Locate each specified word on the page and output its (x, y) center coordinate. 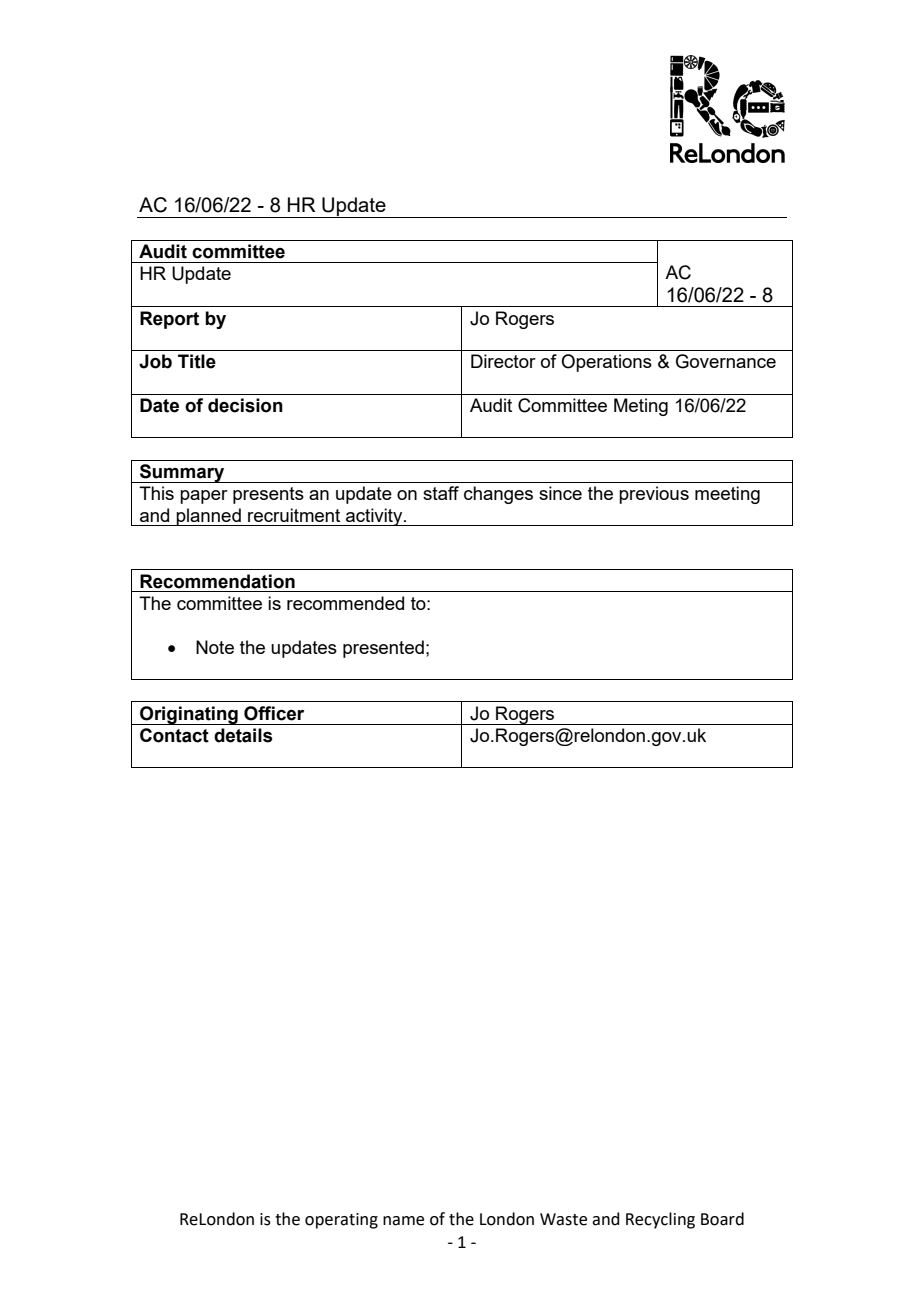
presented (383, 649)
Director (503, 361)
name (403, 1221)
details (243, 735)
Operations (606, 363)
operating (341, 1221)
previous (654, 495)
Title (197, 361)
